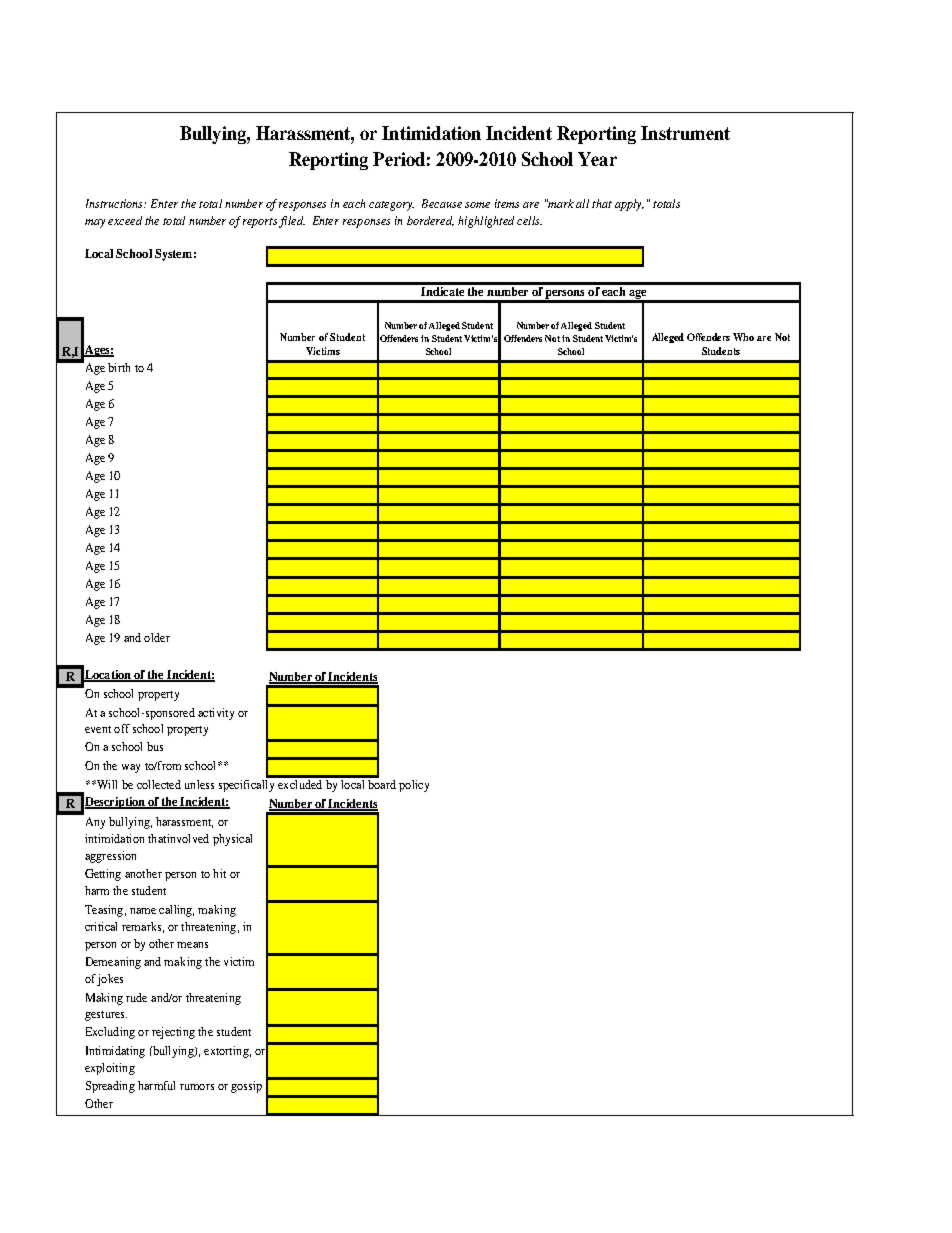 This screenshot has height=1233, width=952. What do you see at coordinates (381, 783) in the screenshot?
I see `board` at bounding box center [381, 783].
